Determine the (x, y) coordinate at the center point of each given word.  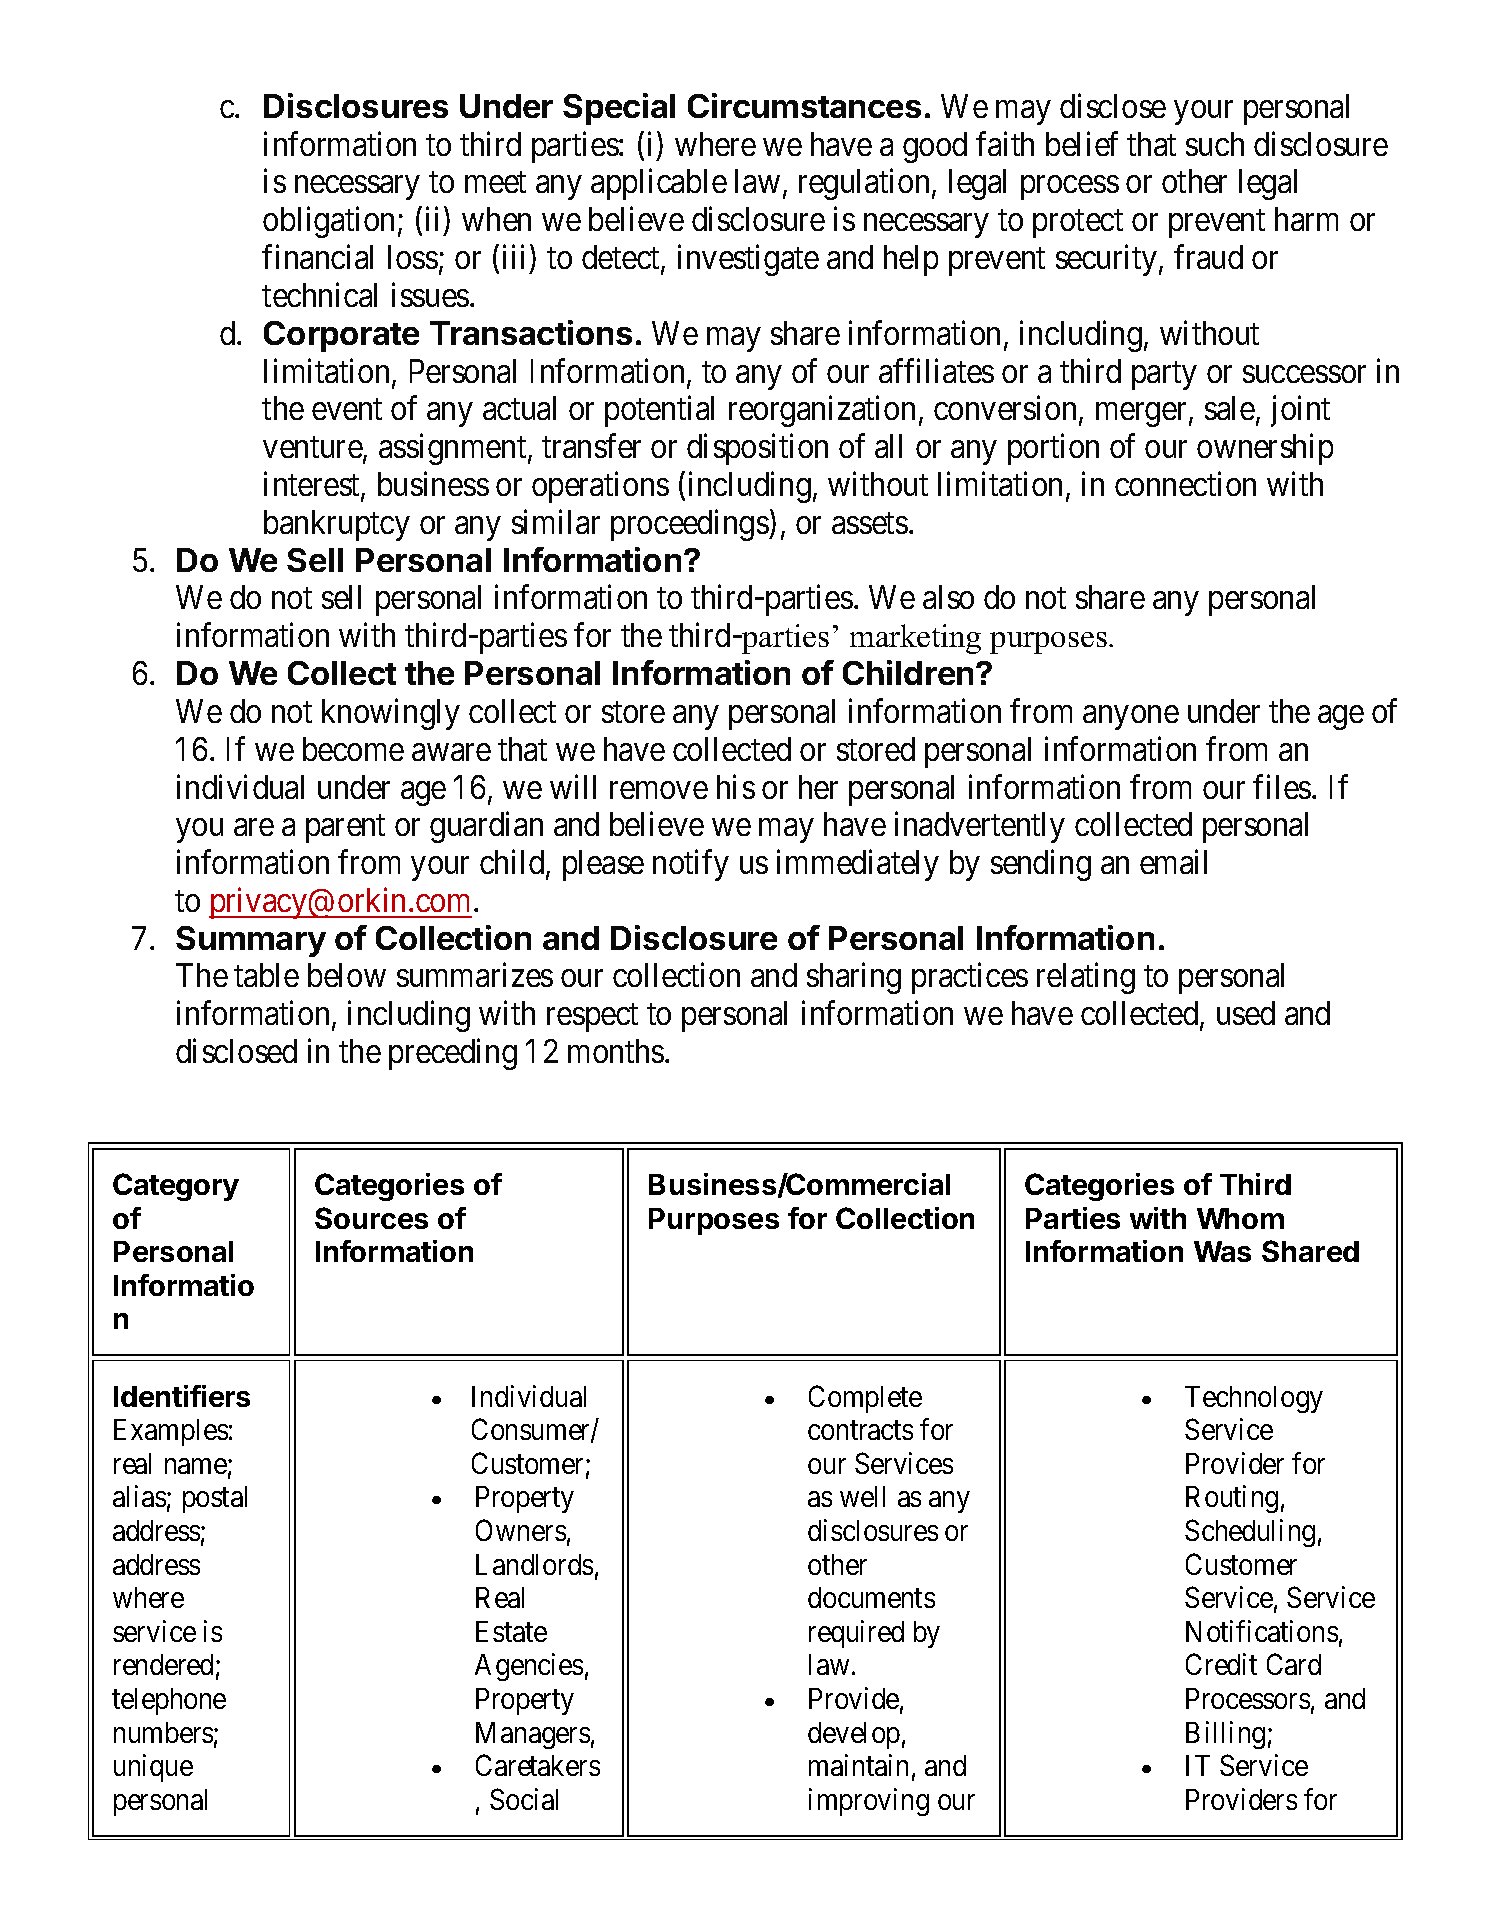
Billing (1225, 1735)
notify (691, 865)
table (266, 975)
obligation (328, 222)
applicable (659, 184)
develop (854, 1735)
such (1215, 144)
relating (1086, 978)
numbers (163, 1732)
